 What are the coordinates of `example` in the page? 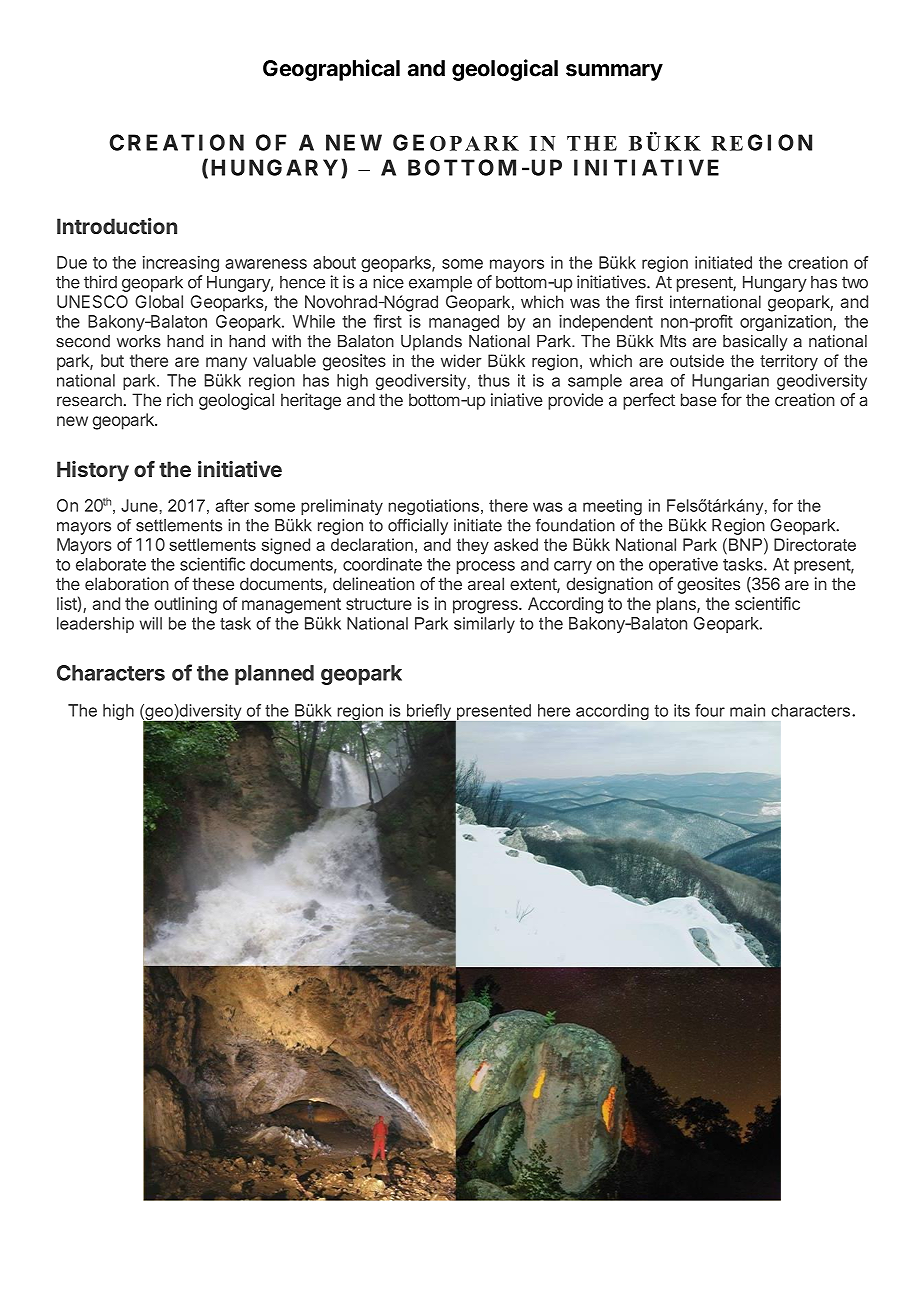 It's located at (440, 284).
